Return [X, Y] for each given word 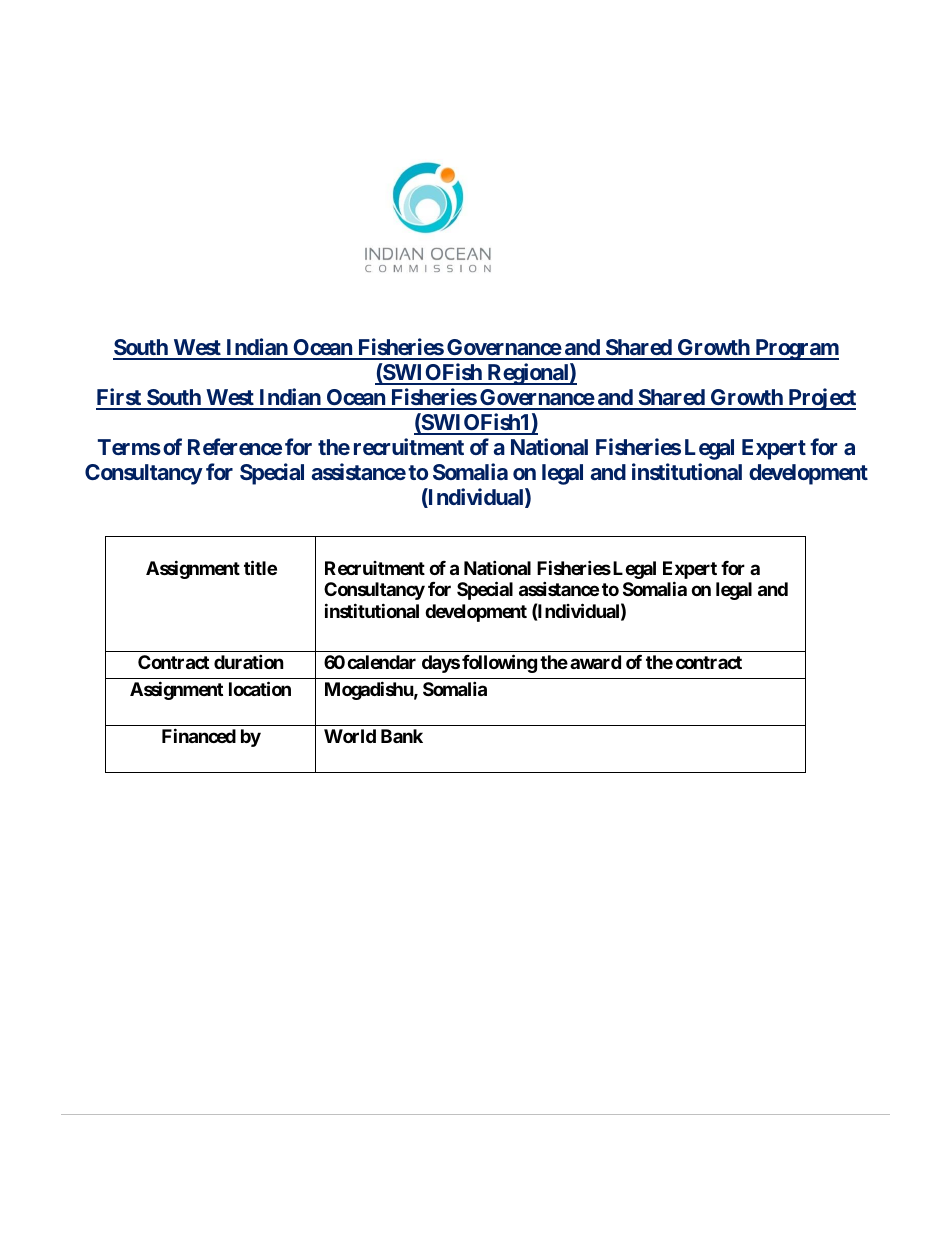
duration [249, 661]
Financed [199, 735]
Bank [402, 736]
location [260, 688]
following [499, 663]
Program [796, 349]
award [595, 662]
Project [821, 399]
